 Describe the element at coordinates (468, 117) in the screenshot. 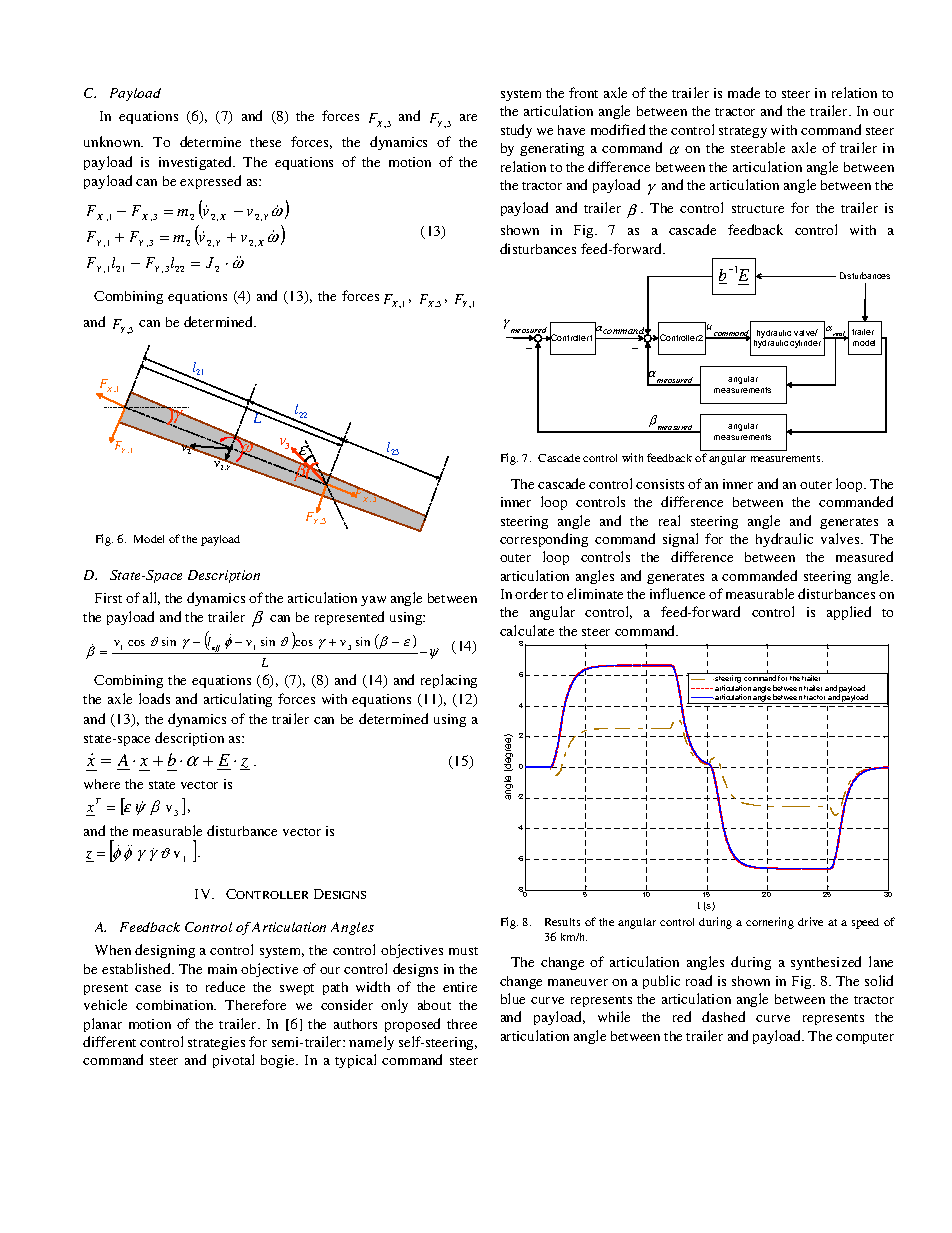

I see `are` at that location.
